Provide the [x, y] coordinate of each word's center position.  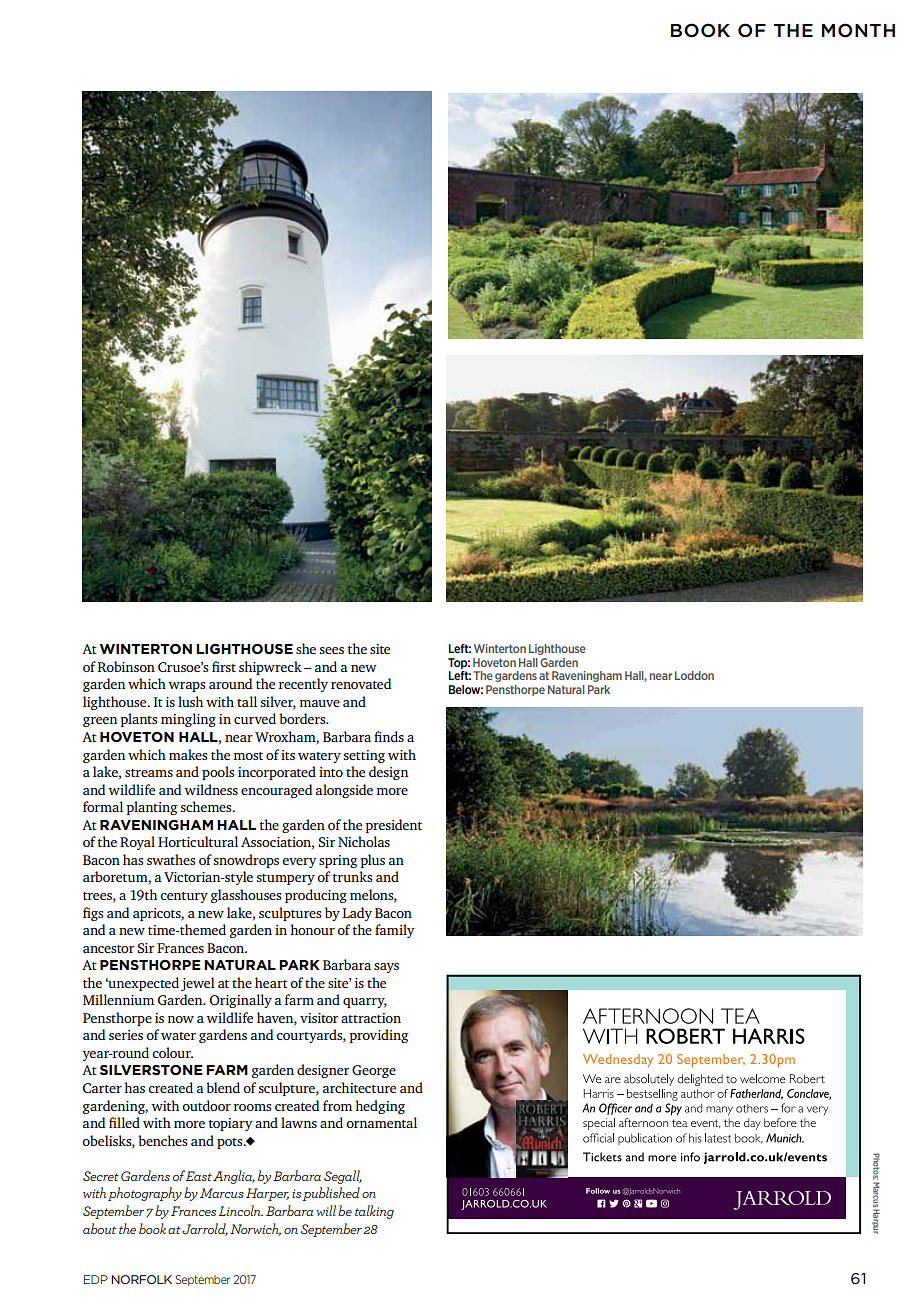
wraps [186, 687]
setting [364, 756]
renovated [361, 683]
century [184, 897]
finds [389, 736]
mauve [320, 703]
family [395, 931]
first [224, 666]
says [386, 968]
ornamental [381, 1122]
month [858, 30]
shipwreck [270, 668]
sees [332, 650]
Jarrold [205, 1229]
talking [374, 1212]
